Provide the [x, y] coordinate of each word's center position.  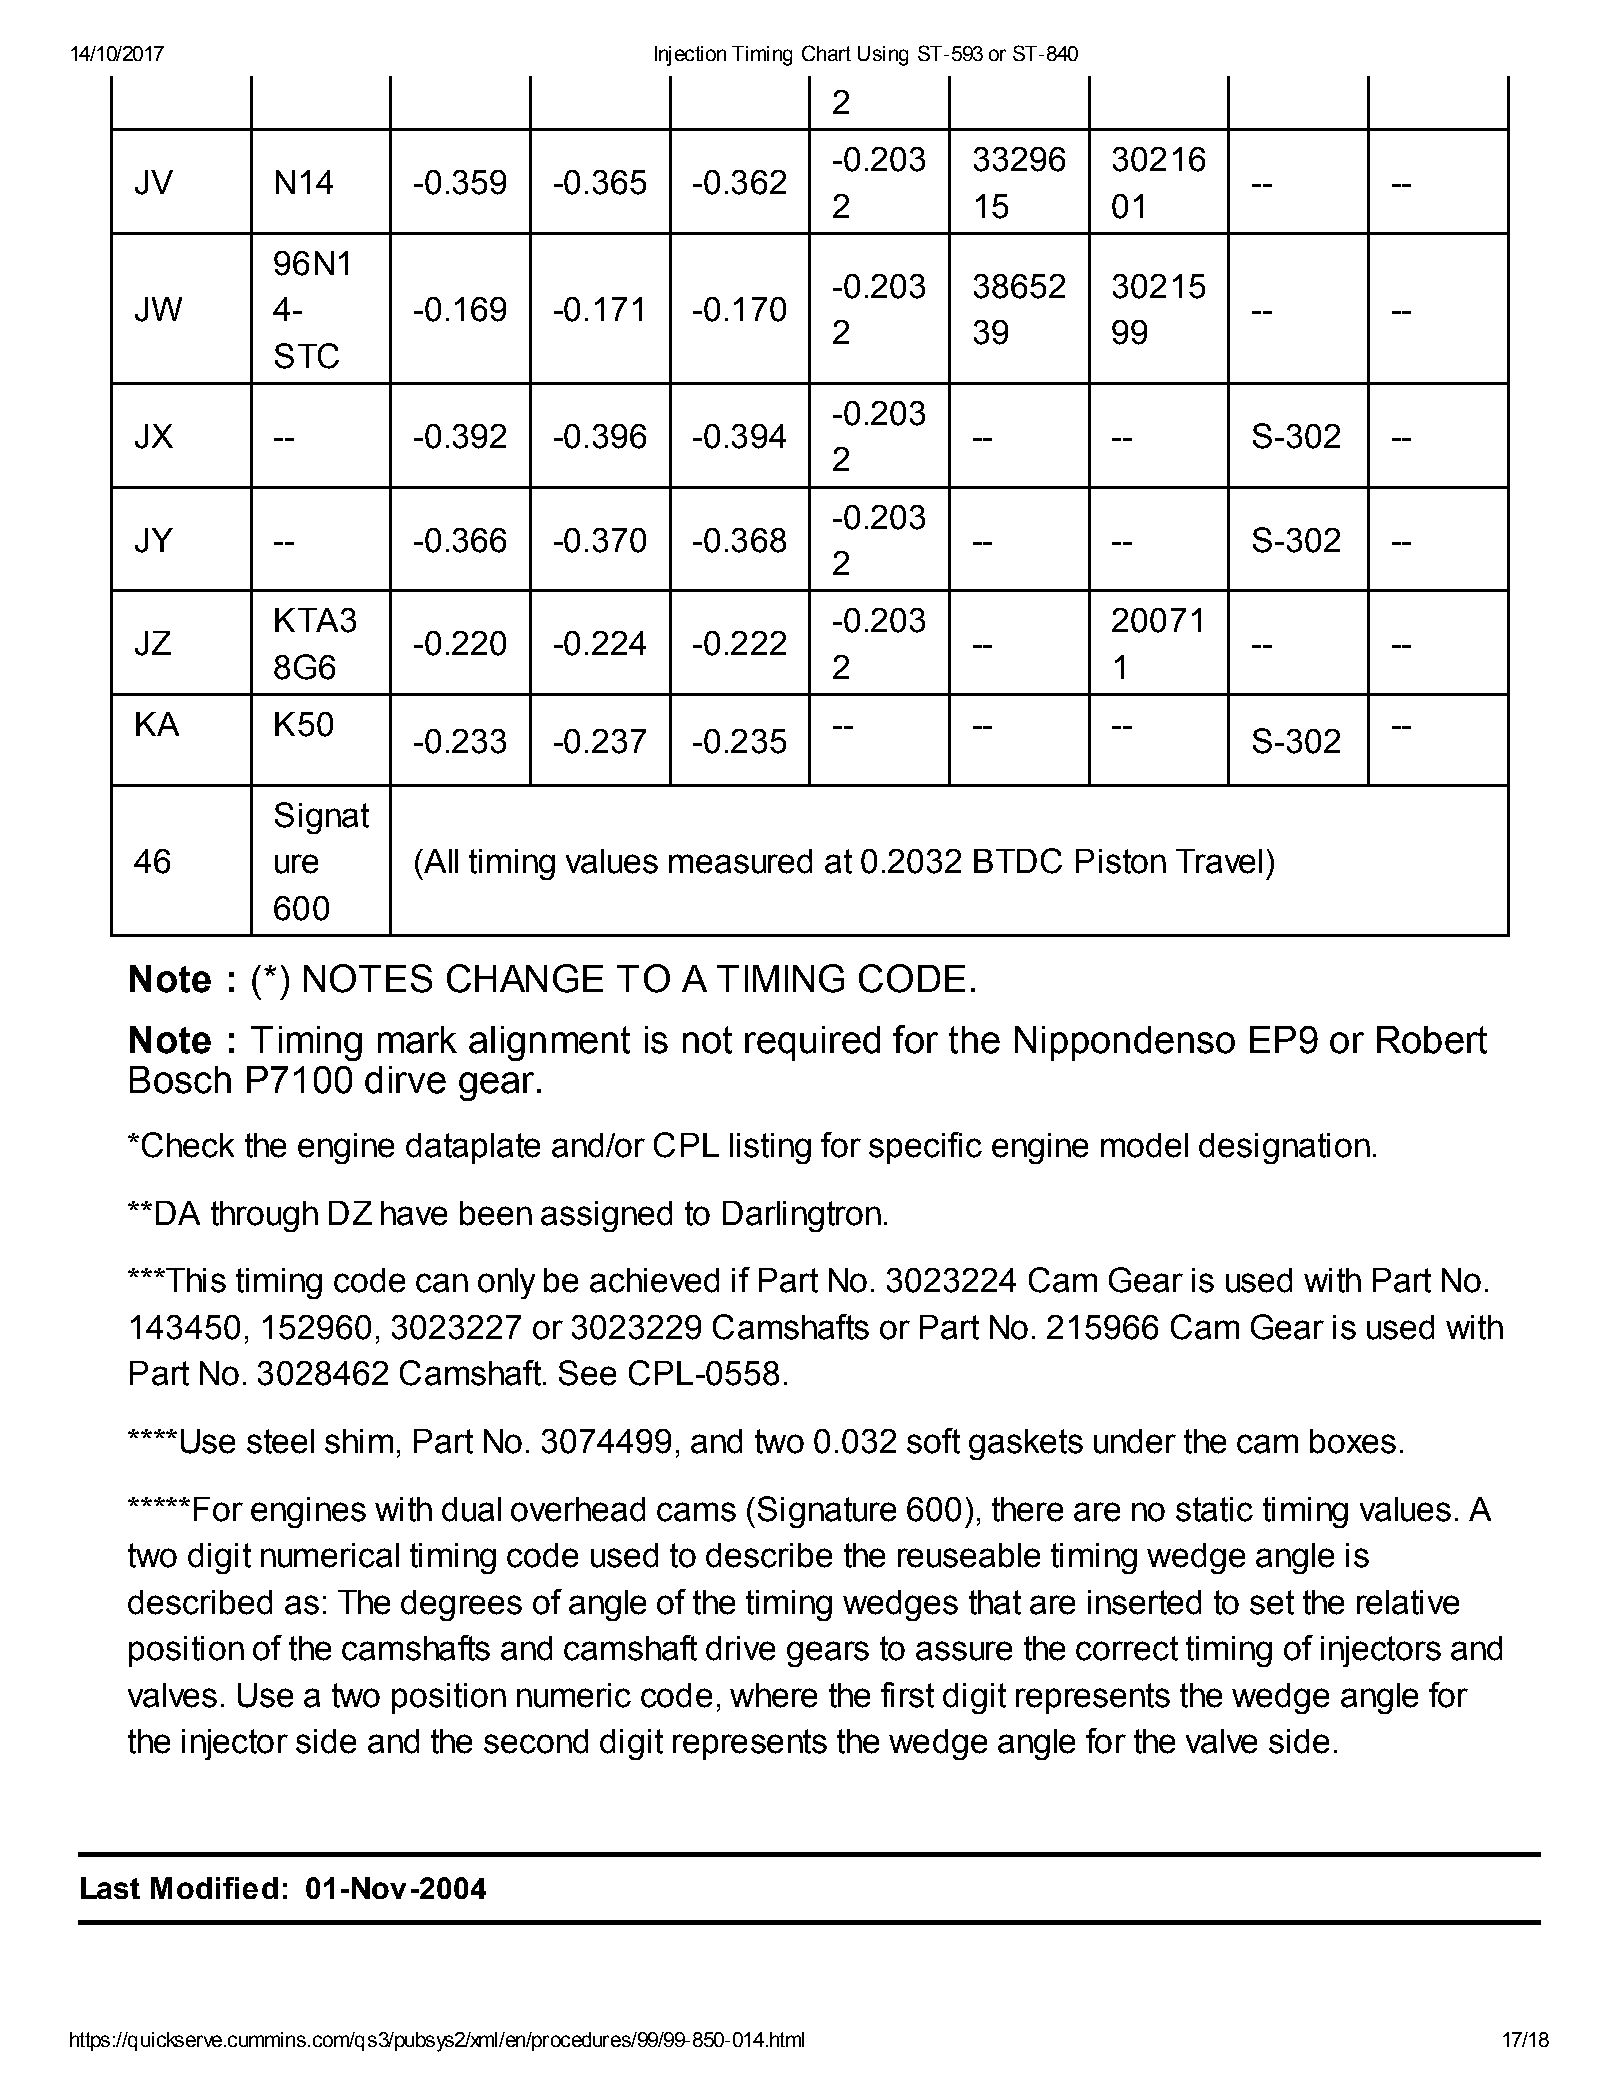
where [773, 1695]
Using [883, 56]
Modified [214, 1888]
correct [1127, 1648]
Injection [690, 56]
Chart [826, 53]
